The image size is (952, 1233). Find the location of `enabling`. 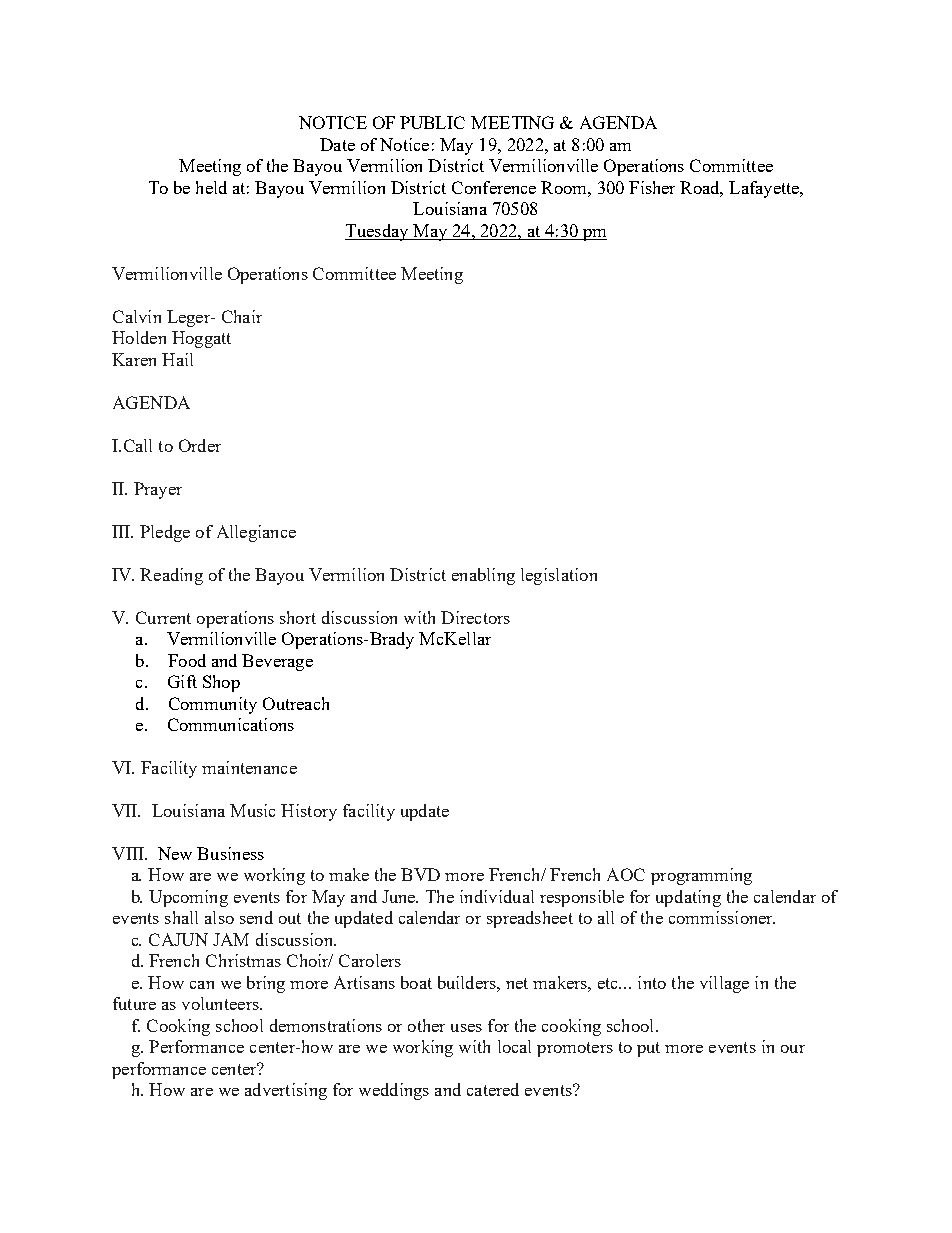

enabling is located at coordinates (483, 576).
